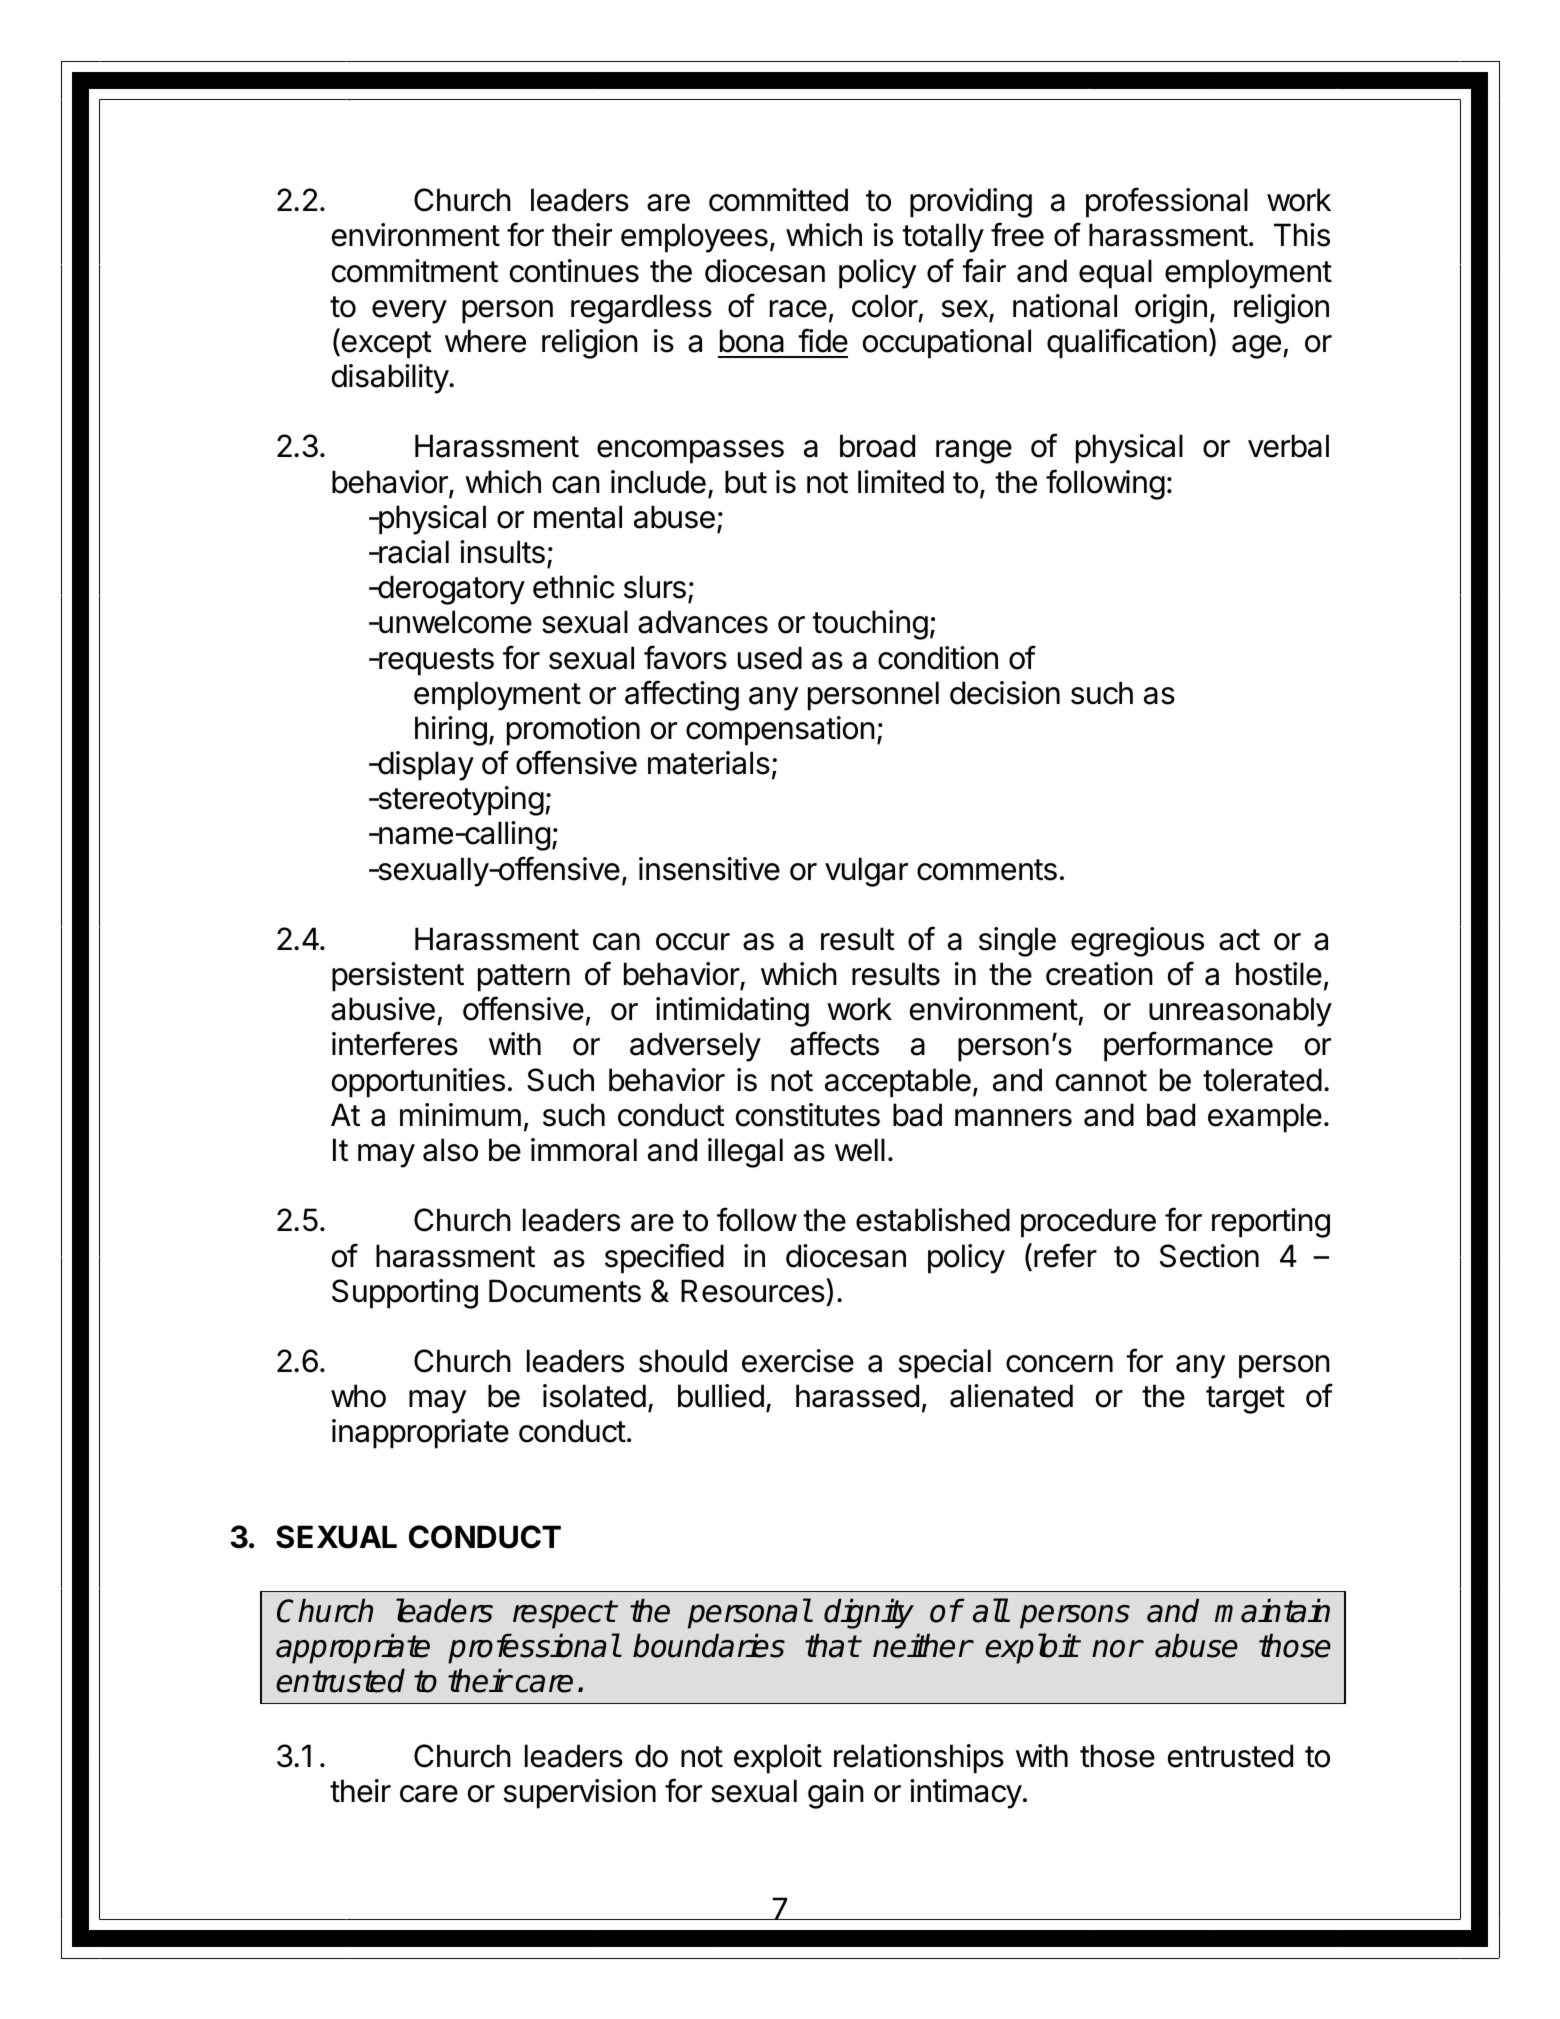 The width and height of the screenshot is (1560, 2019). What do you see at coordinates (451, 731) in the screenshot?
I see `hiring` at bounding box center [451, 731].
